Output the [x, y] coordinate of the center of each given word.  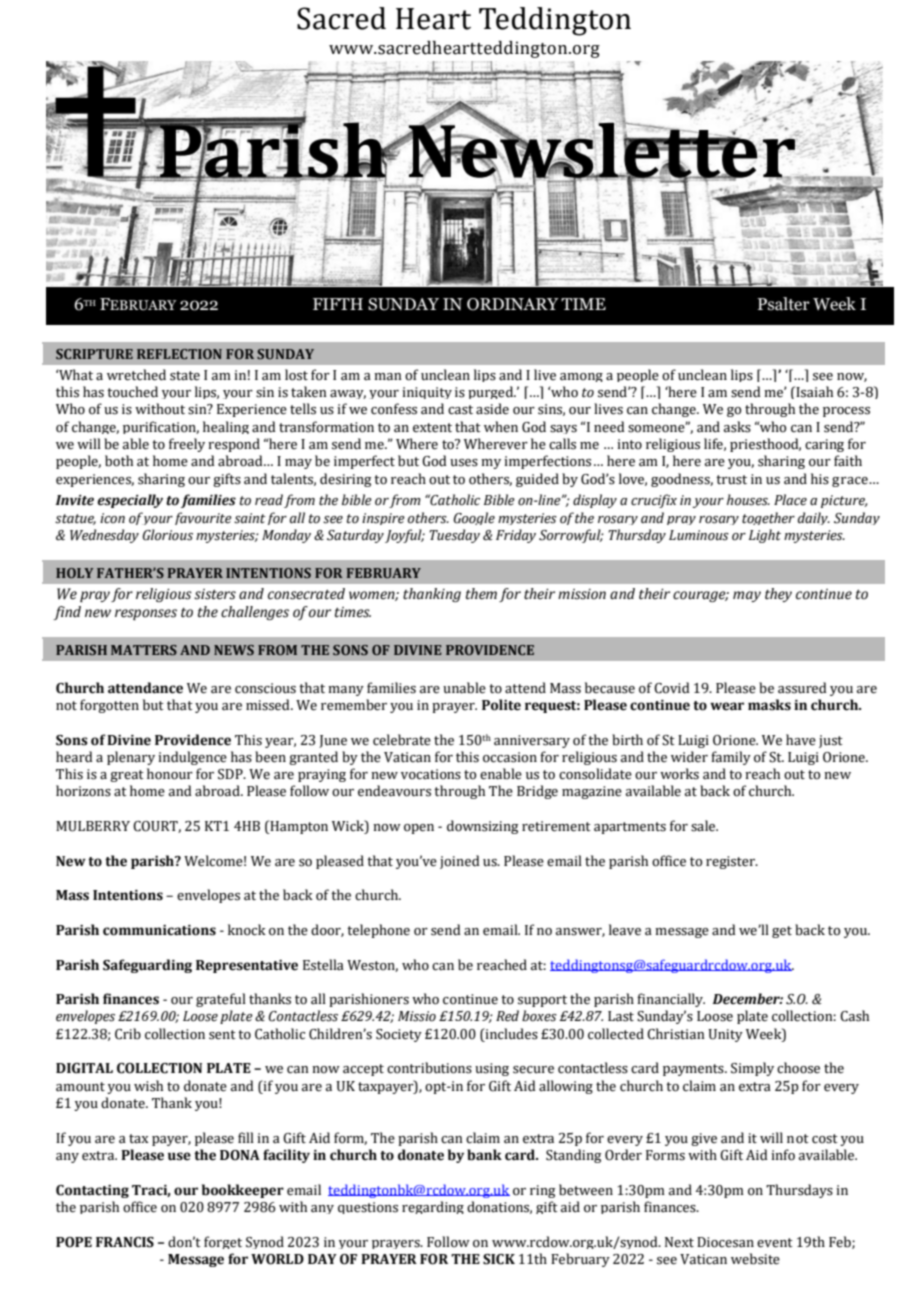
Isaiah [813, 392]
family [731, 758]
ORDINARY [513, 304]
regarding [433, 1207]
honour [170, 774]
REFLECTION [179, 354]
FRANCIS [125, 1242]
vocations [431, 774]
